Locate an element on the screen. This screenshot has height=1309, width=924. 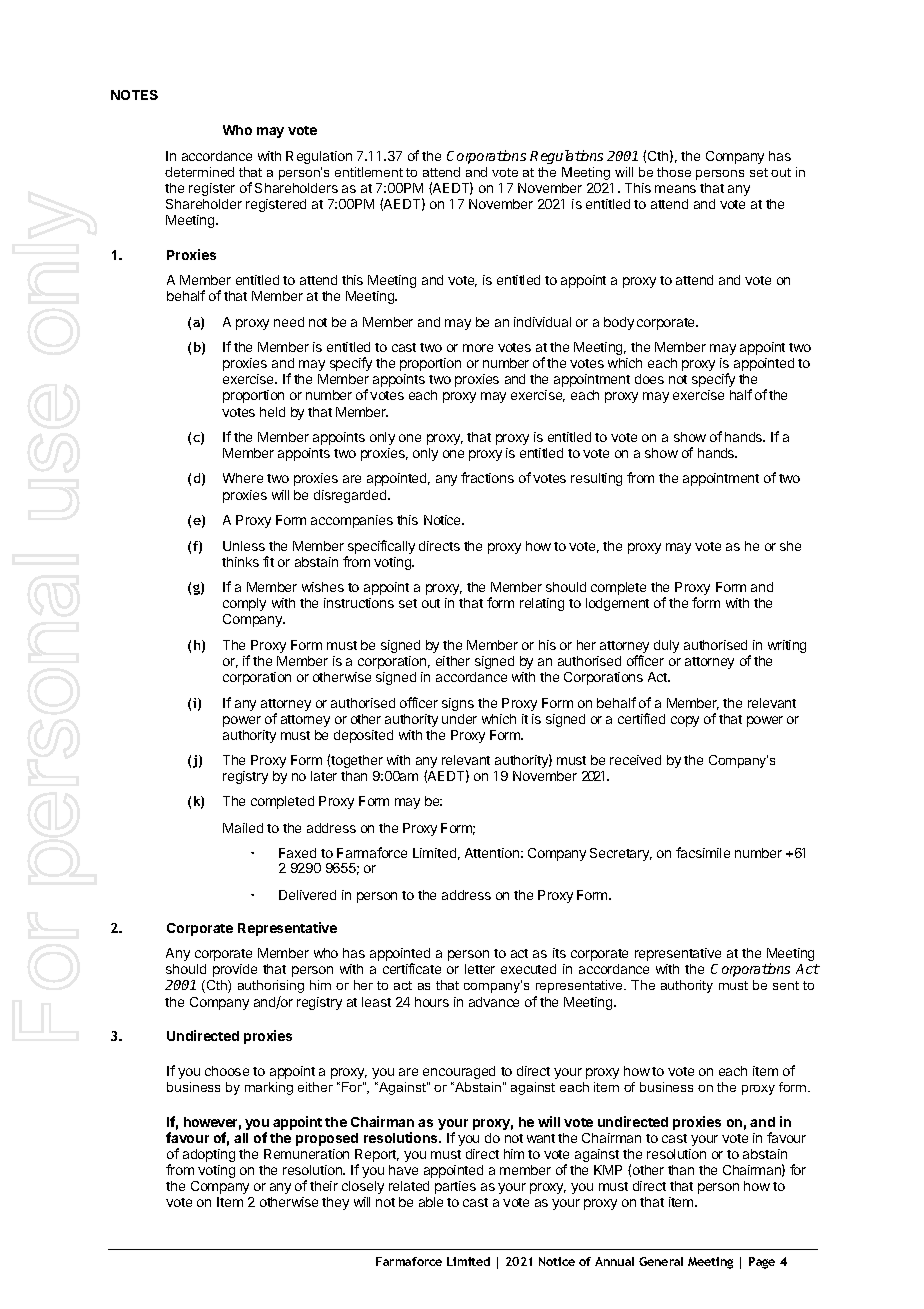
Where is located at coordinates (243, 478).
